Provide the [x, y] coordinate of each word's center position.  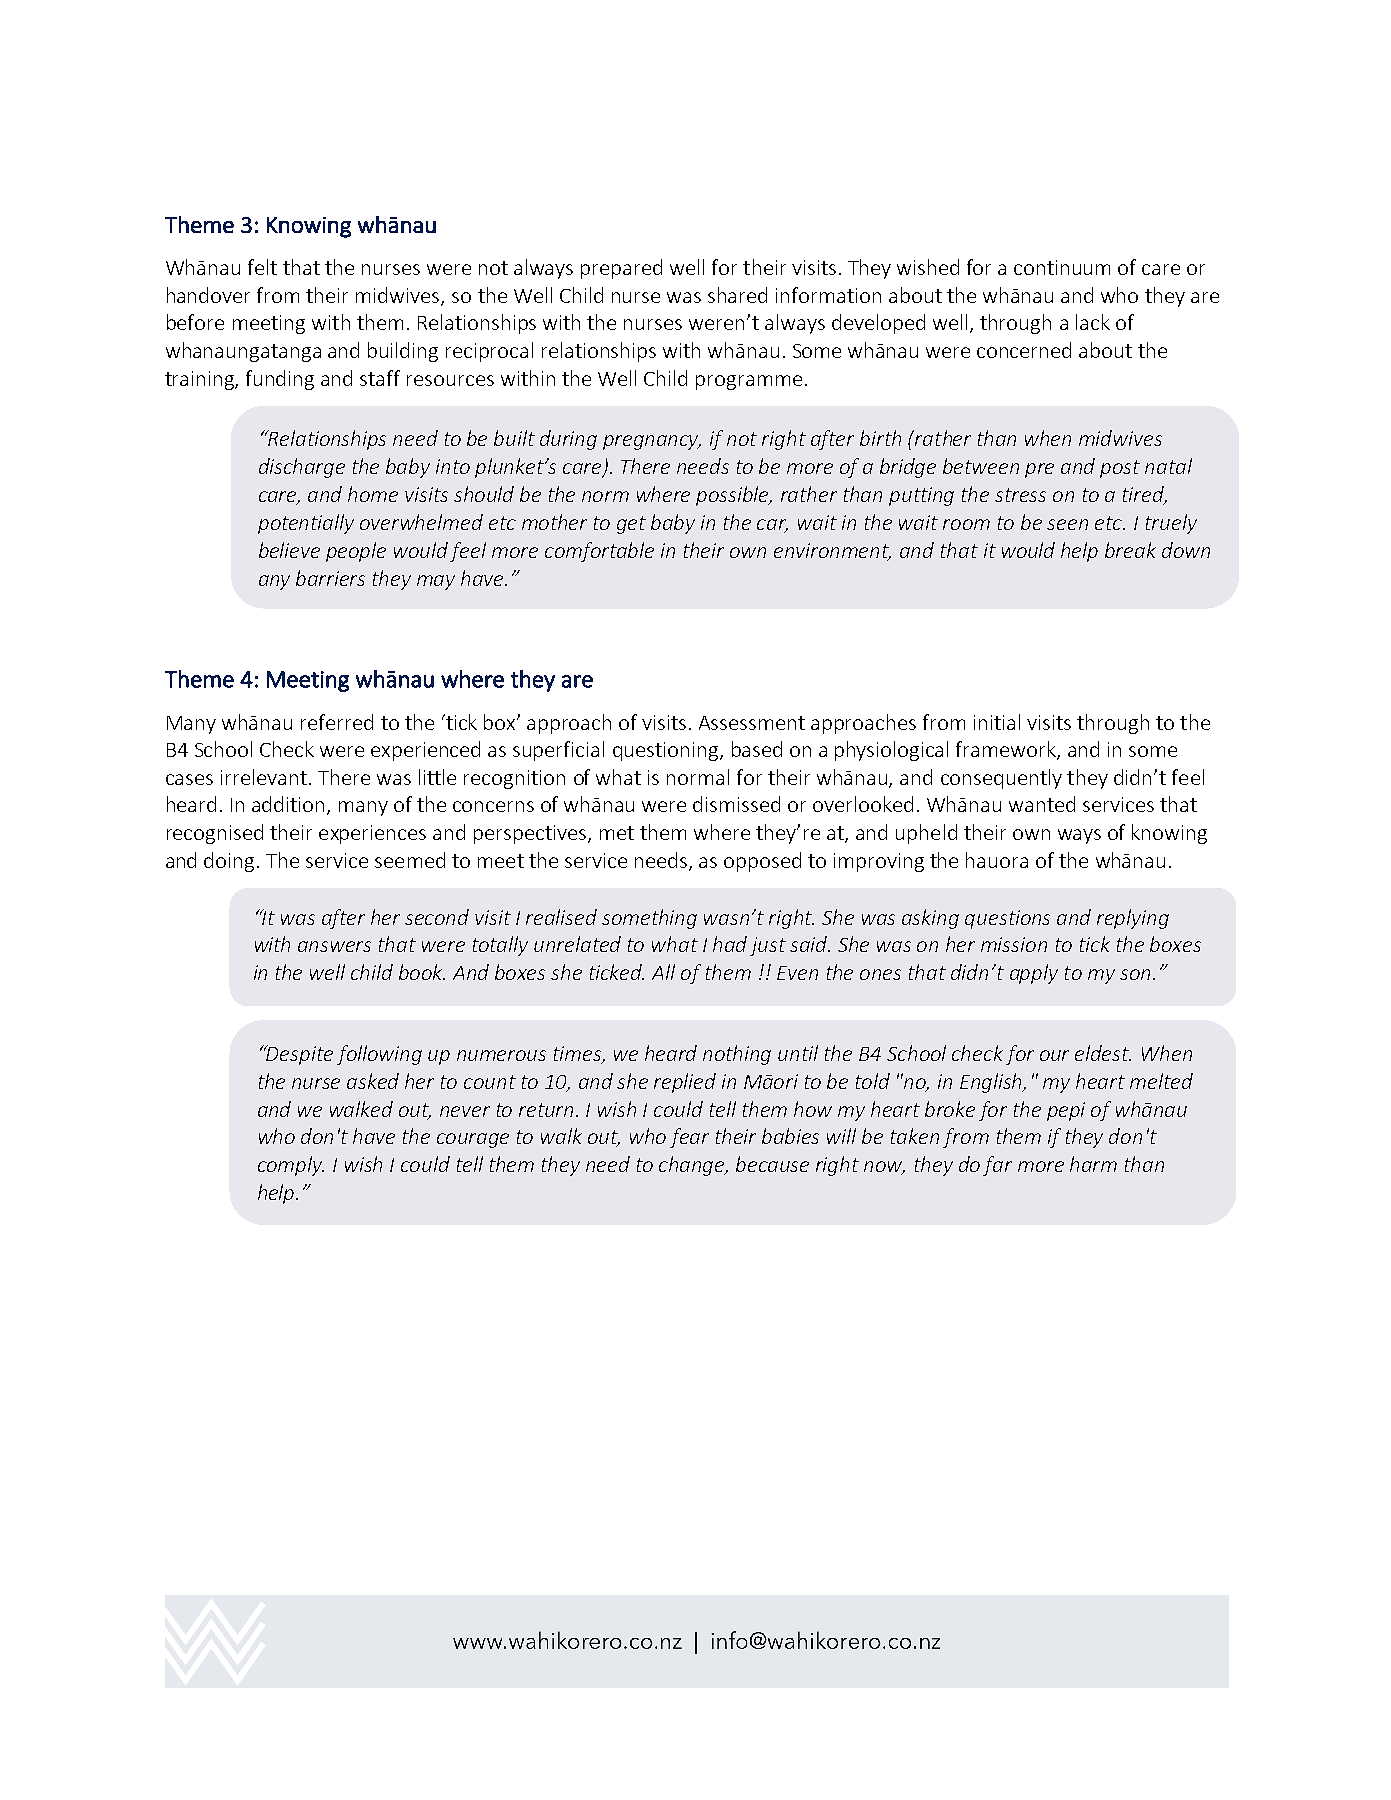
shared [737, 295]
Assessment [752, 723]
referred [337, 722]
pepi [1066, 1111]
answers [334, 946]
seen [1067, 524]
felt [262, 267]
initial [997, 722]
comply [291, 1166]
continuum [1062, 267]
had [730, 944]
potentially [306, 524]
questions [1007, 919]
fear [689, 1138]
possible [734, 496]
